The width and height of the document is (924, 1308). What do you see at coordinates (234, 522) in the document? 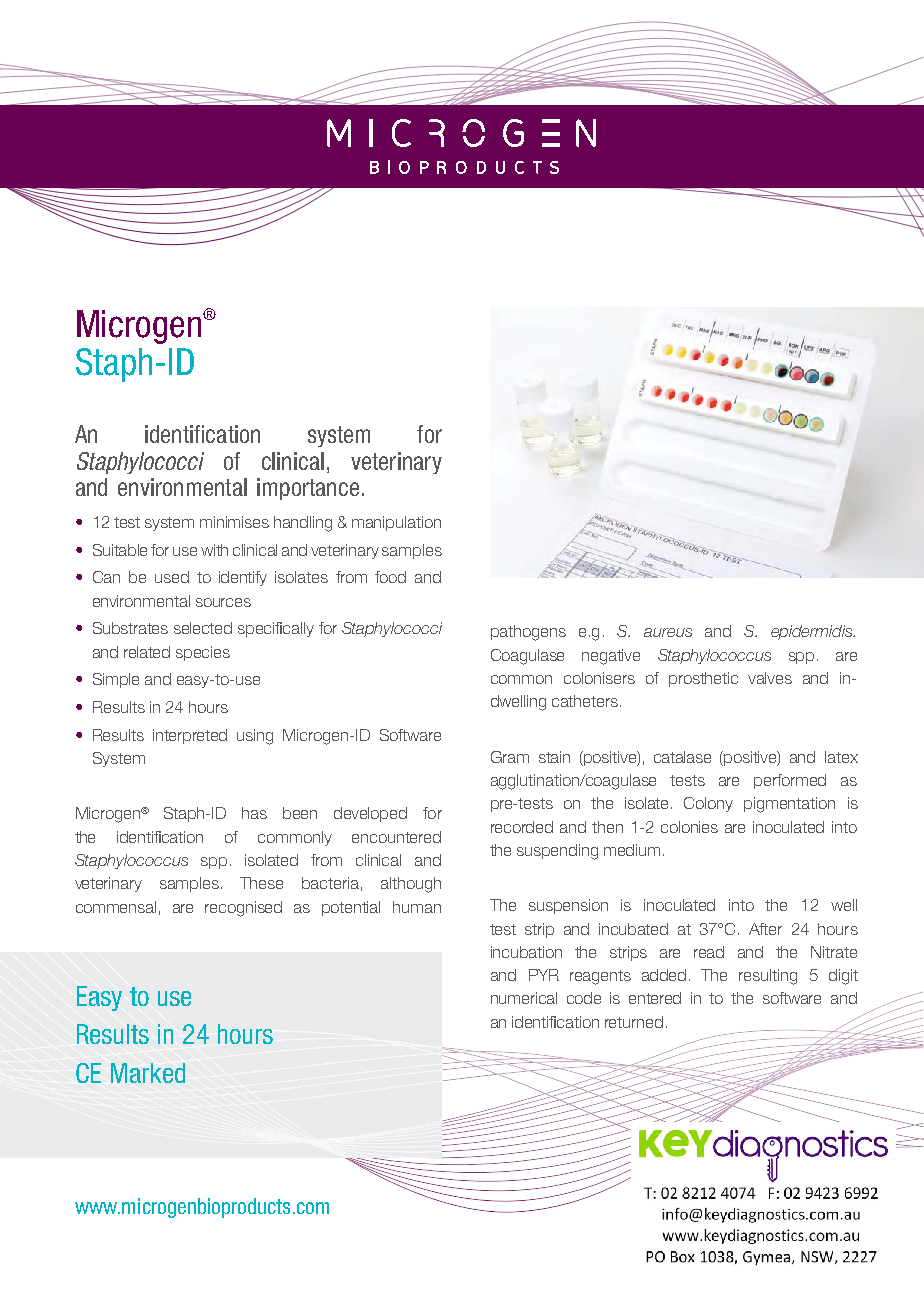
I see `minimises` at bounding box center [234, 522].
